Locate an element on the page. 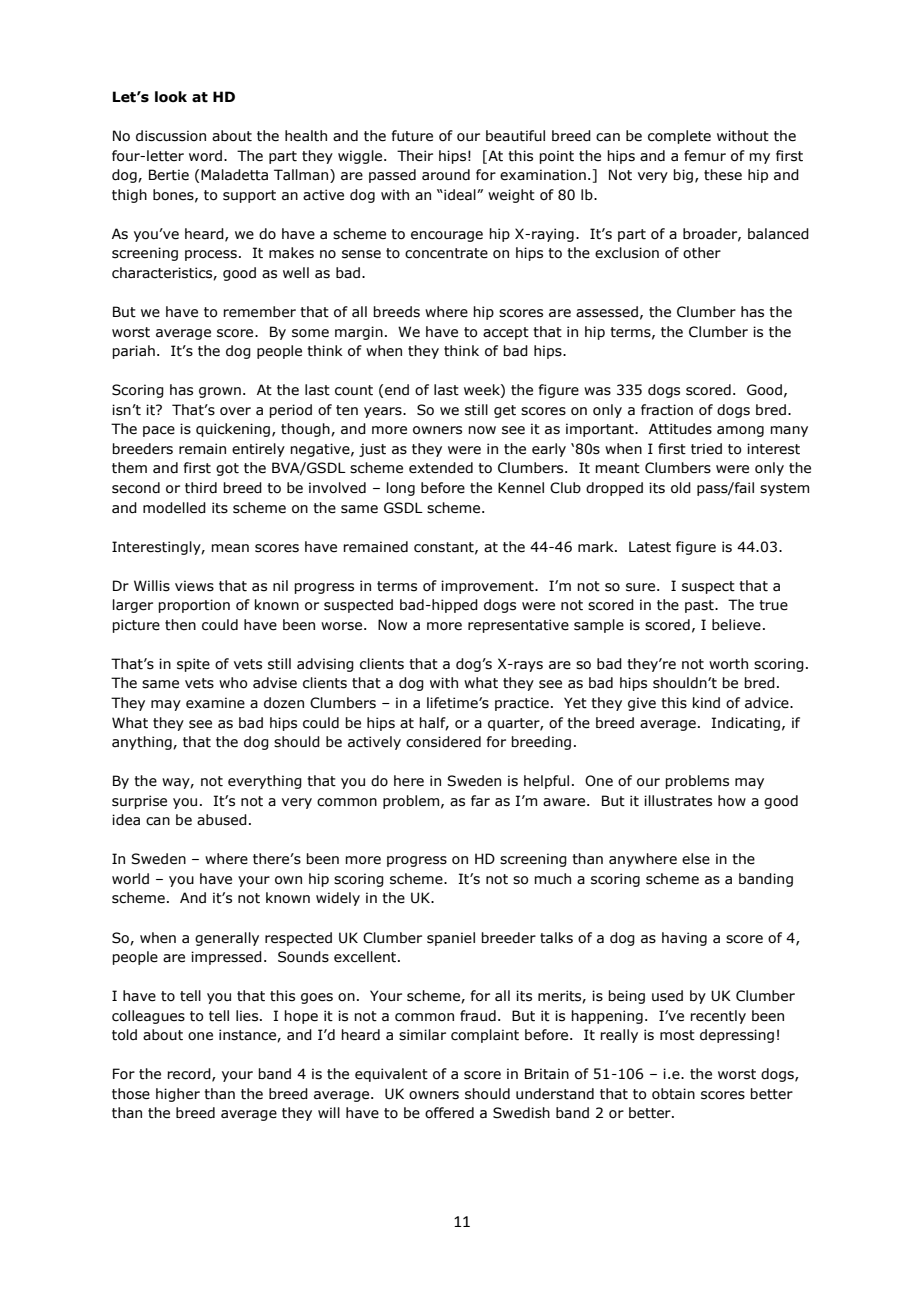 The image size is (924, 1308). accept is located at coordinates (506, 333).
